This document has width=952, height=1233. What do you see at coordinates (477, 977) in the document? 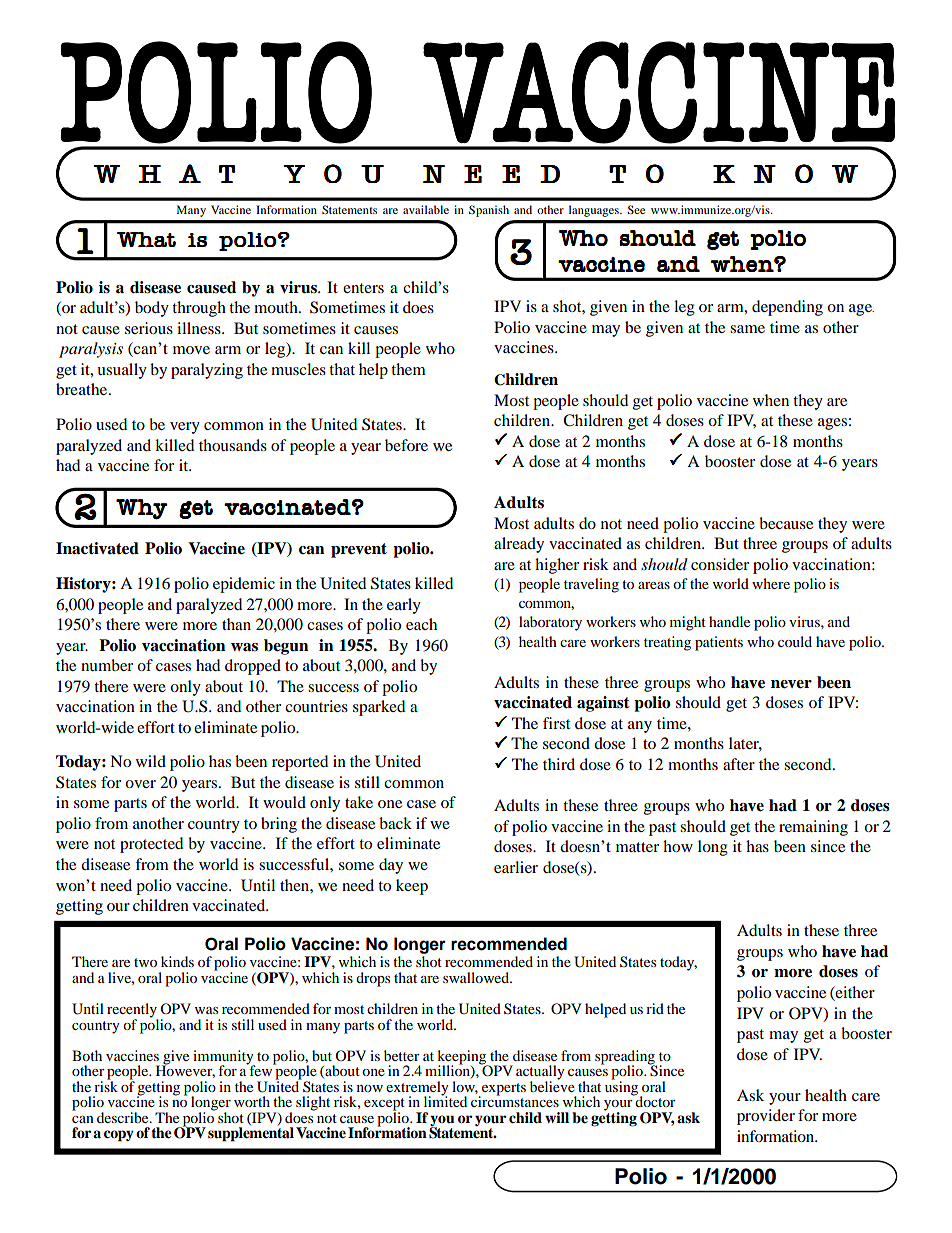
I see `swallowed` at bounding box center [477, 977].
